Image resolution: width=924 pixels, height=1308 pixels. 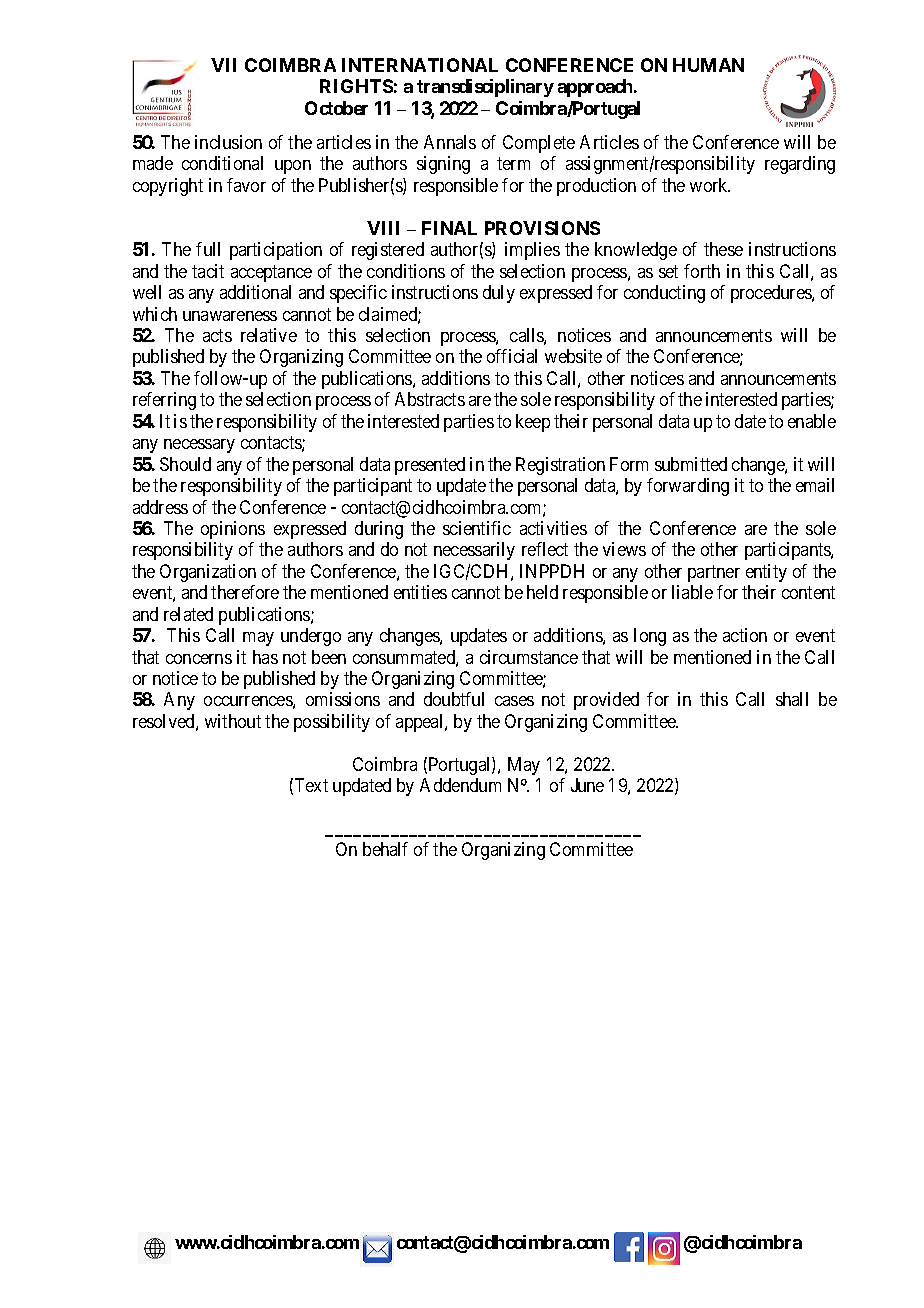 What do you see at coordinates (385, 849) in the screenshot?
I see `behalf` at bounding box center [385, 849].
